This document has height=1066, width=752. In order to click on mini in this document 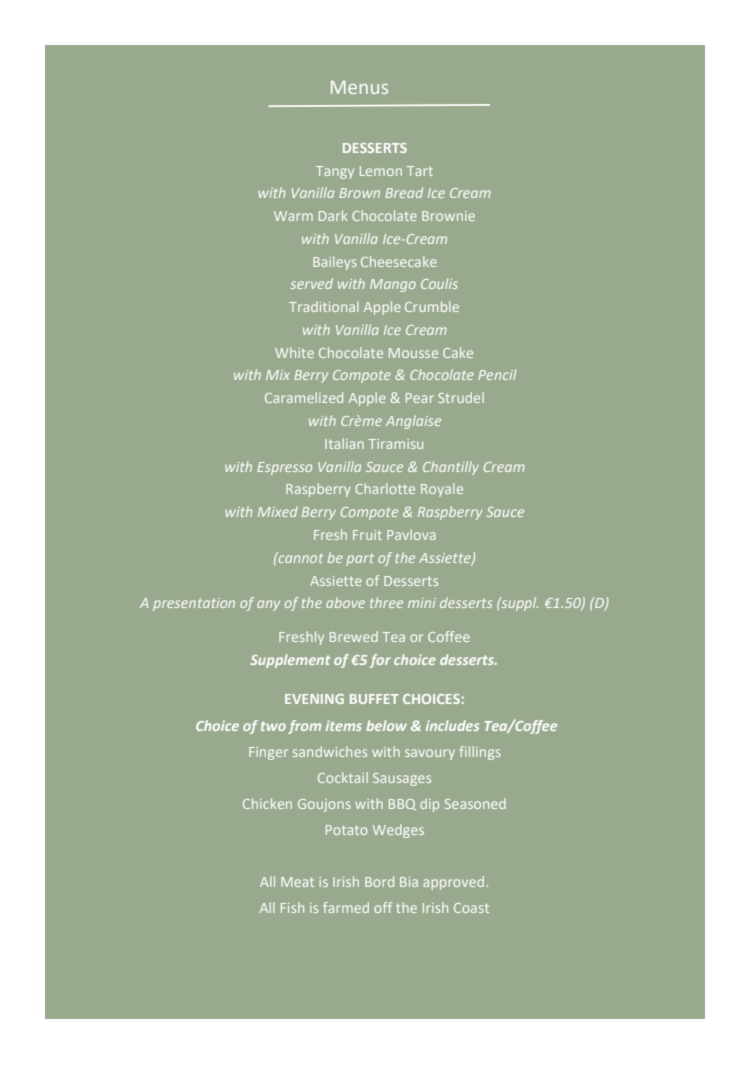, I will do `click(422, 603)`.
